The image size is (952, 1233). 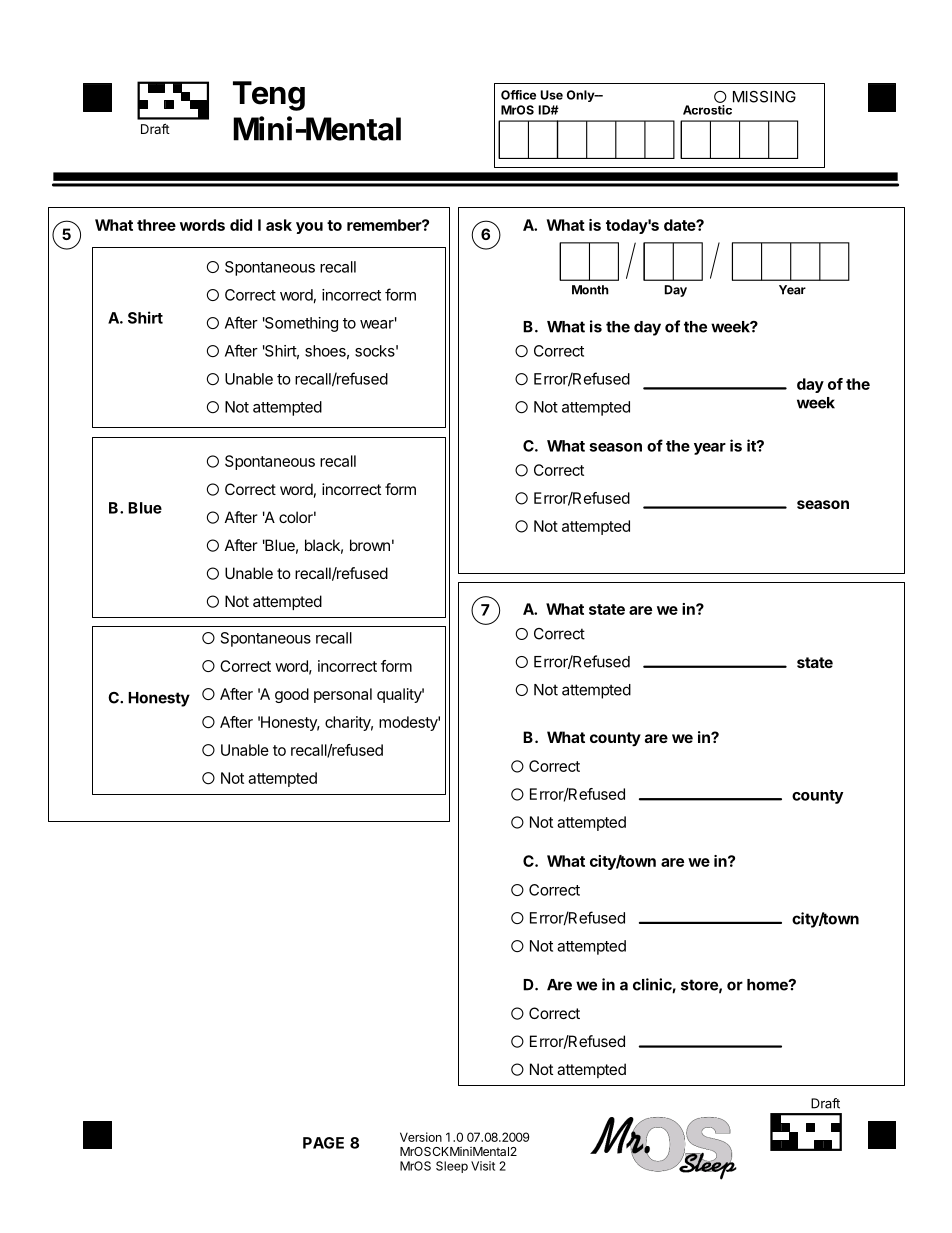 I want to click on PAGE, so click(x=323, y=1143).
